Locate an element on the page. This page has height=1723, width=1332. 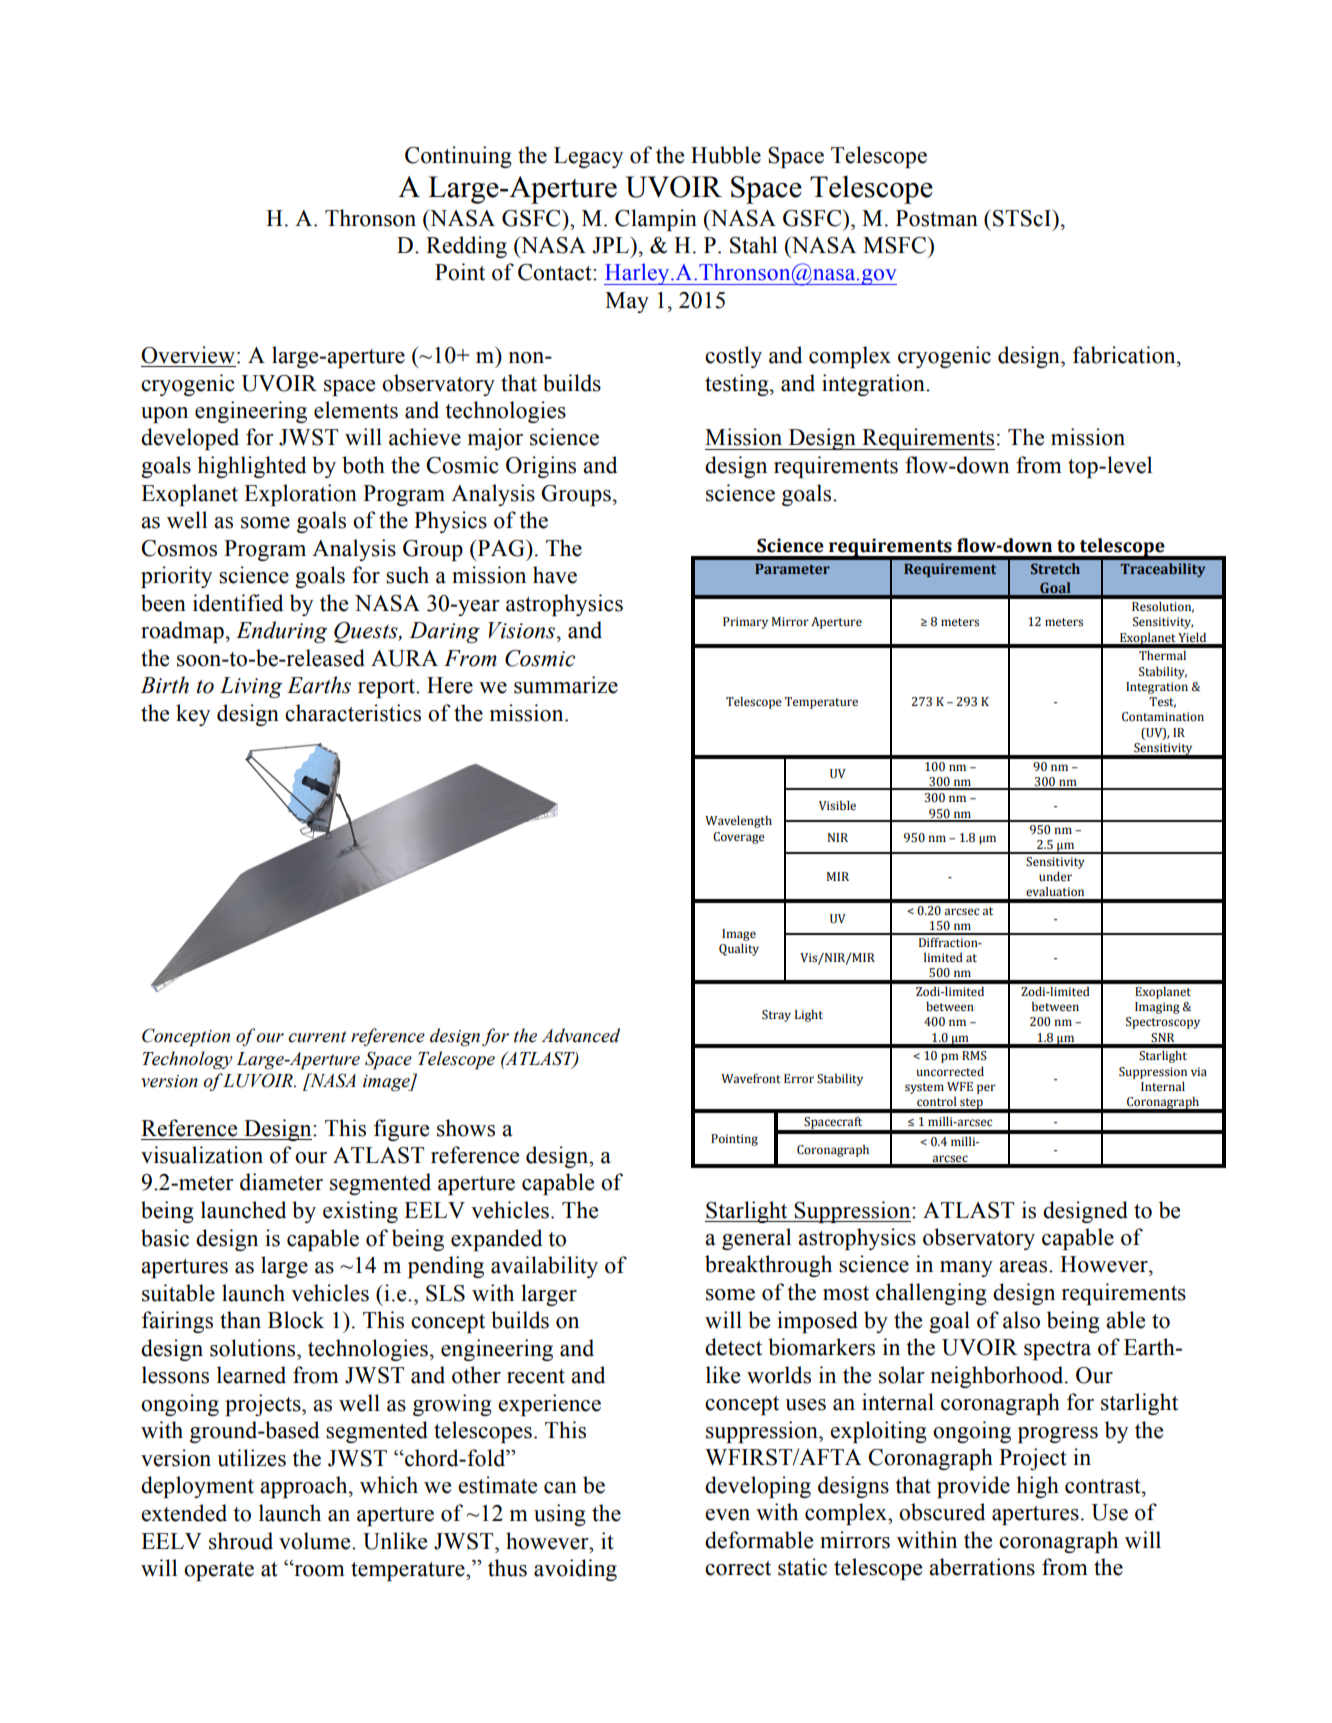
Coverage is located at coordinates (739, 838).
